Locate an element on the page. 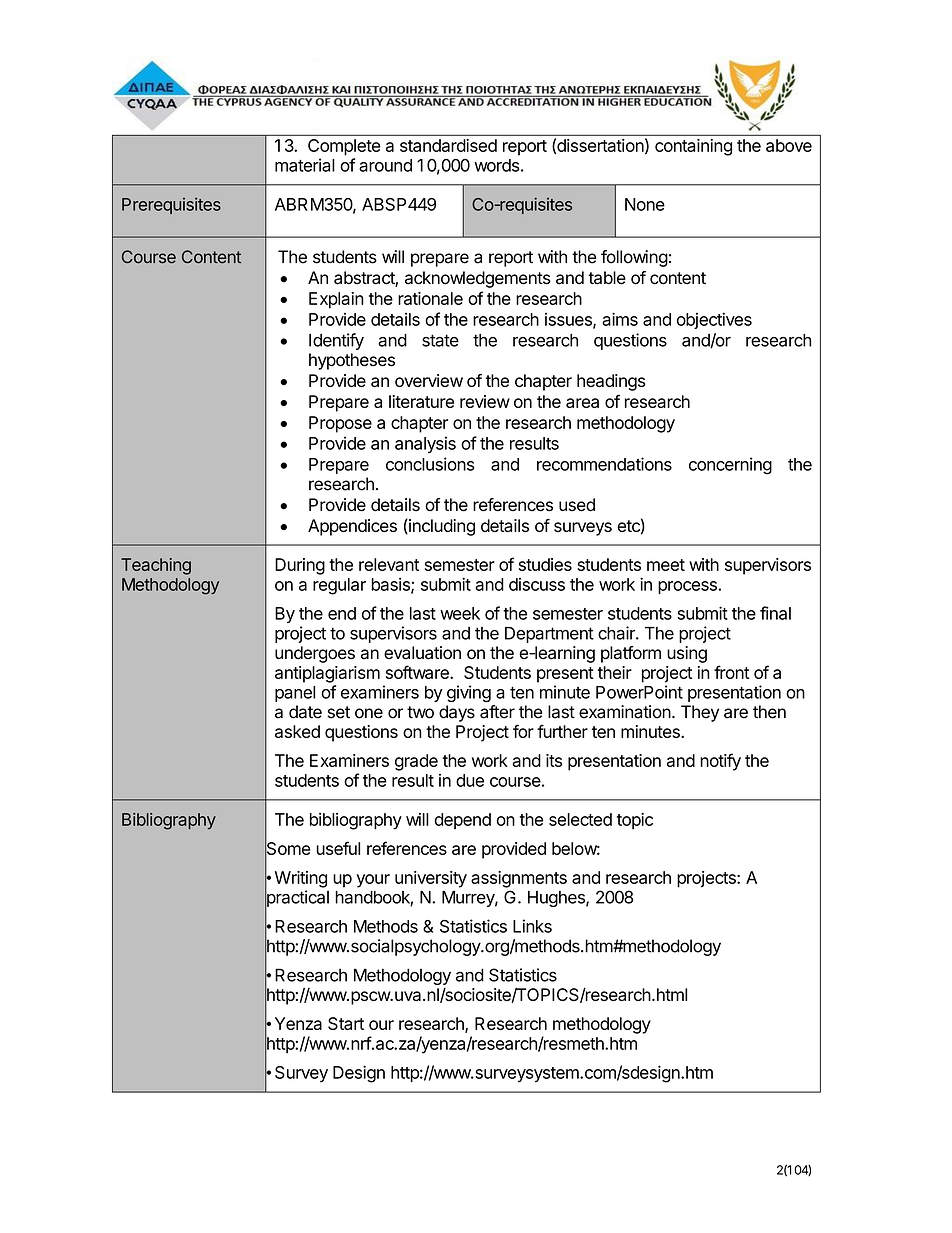 This document has height=1233, width=952. material is located at coordinates (305, 165).
